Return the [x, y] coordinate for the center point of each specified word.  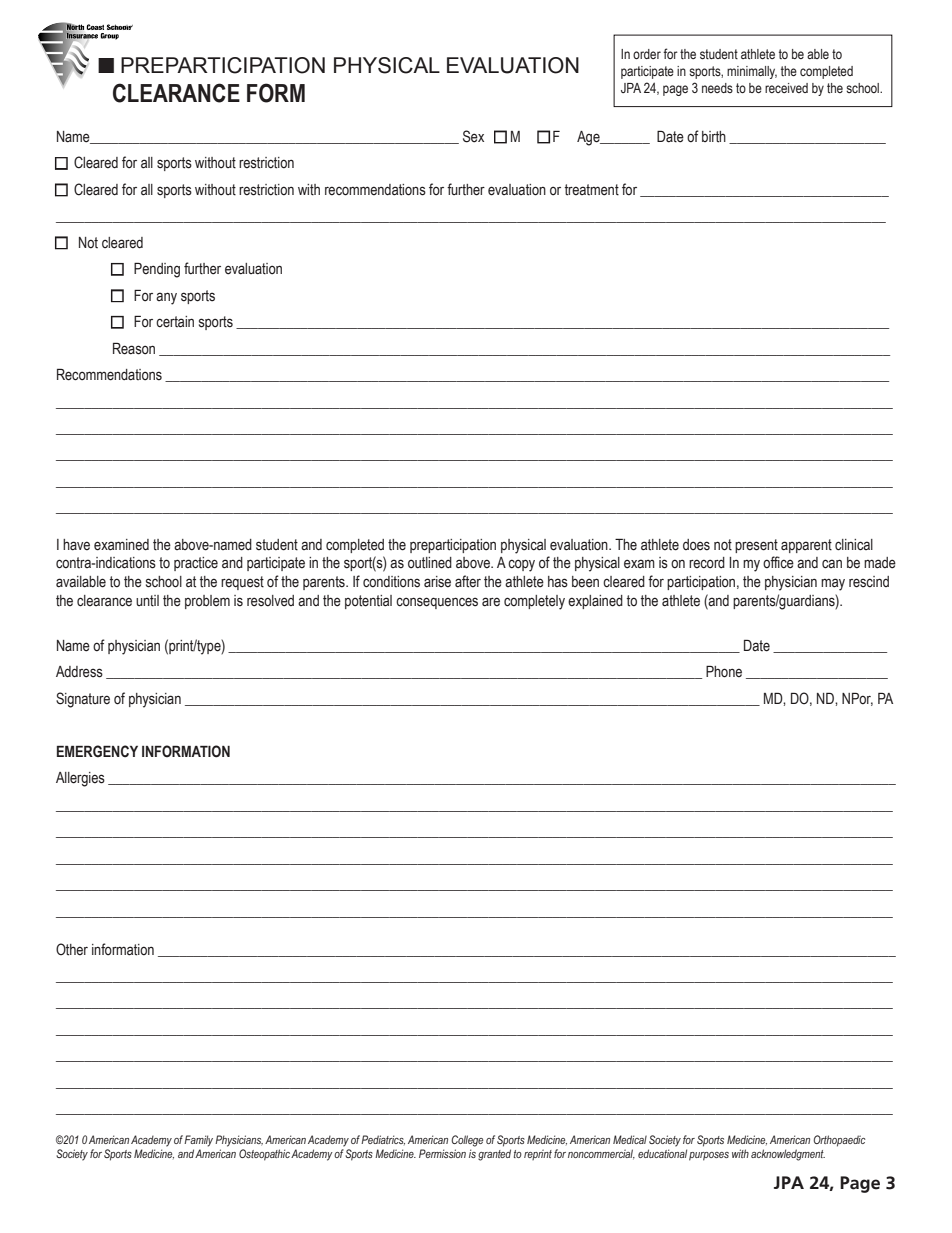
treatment [592, 190]
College [467, 1141]
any [166, 298]
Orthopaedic [839, 1141]
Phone [724, 671]
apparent [806, 546]
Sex [473, 136]
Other [72, 949]
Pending [157, 270]
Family [198, 1141]
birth [714, 137]
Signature [83, 700]
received [786, 88]
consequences [437, 603]
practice [196, 564]
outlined [430, 563]
